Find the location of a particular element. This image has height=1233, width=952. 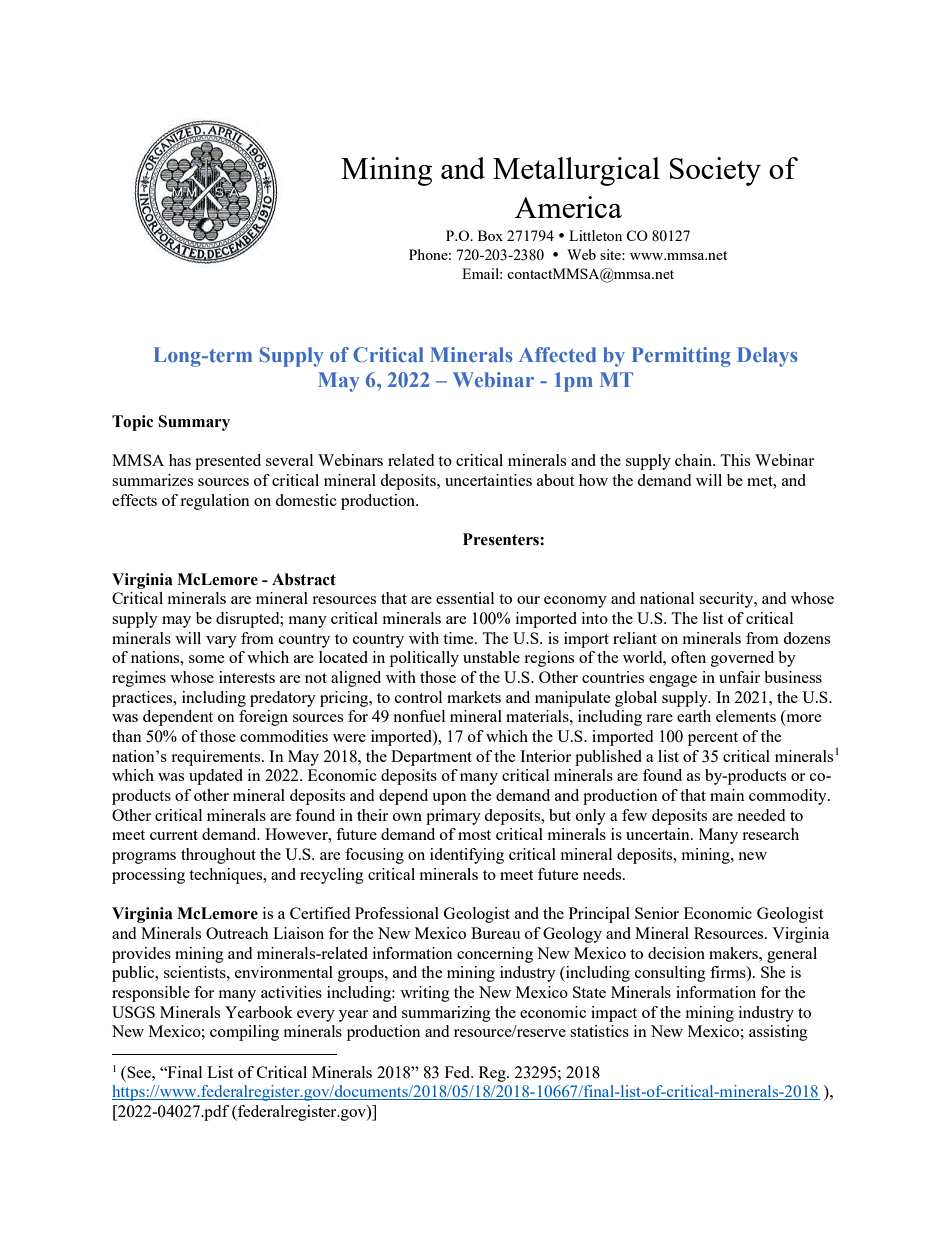

essential is located at coordinates (465, 598).
